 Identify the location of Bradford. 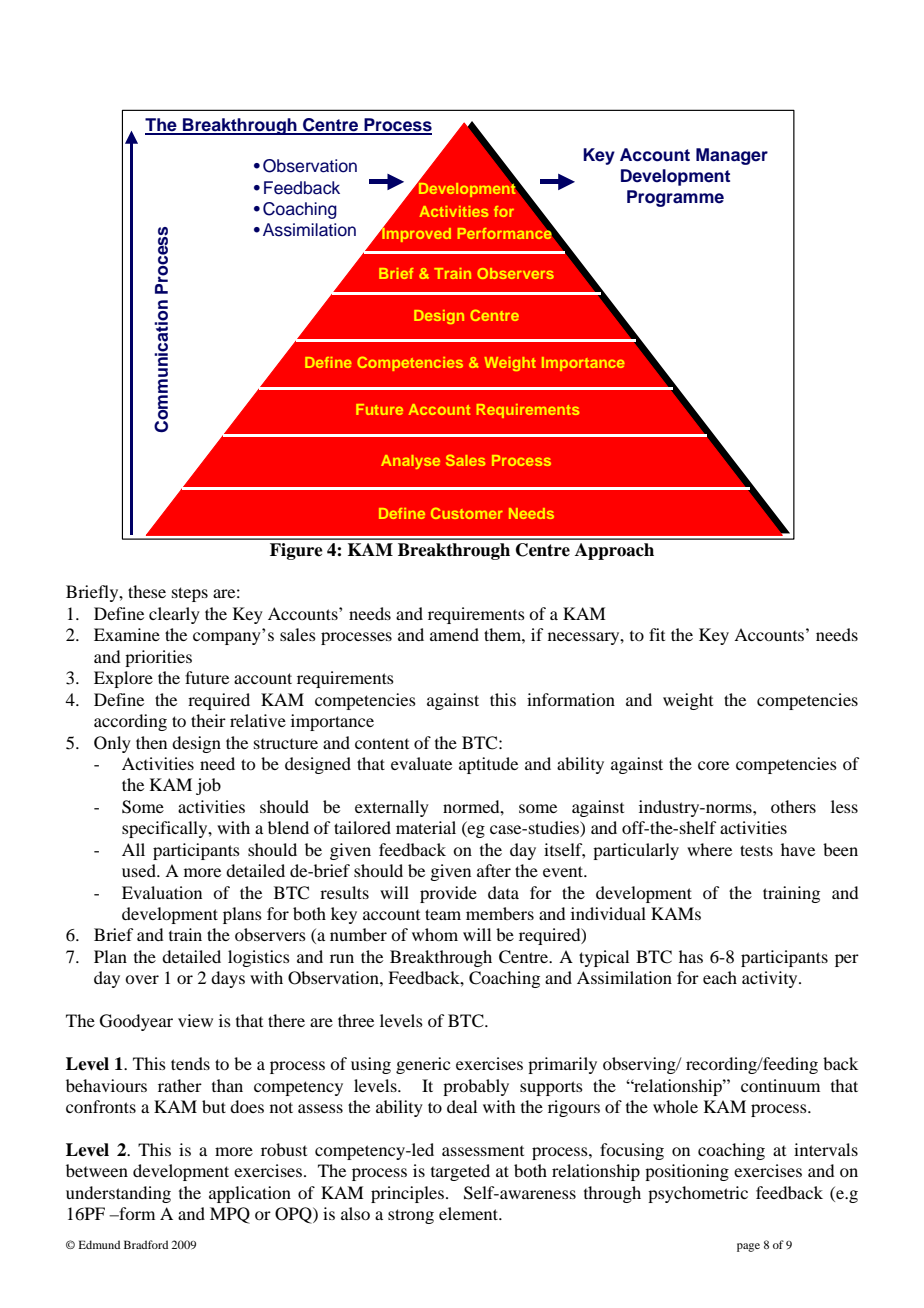
(146, 1244).
